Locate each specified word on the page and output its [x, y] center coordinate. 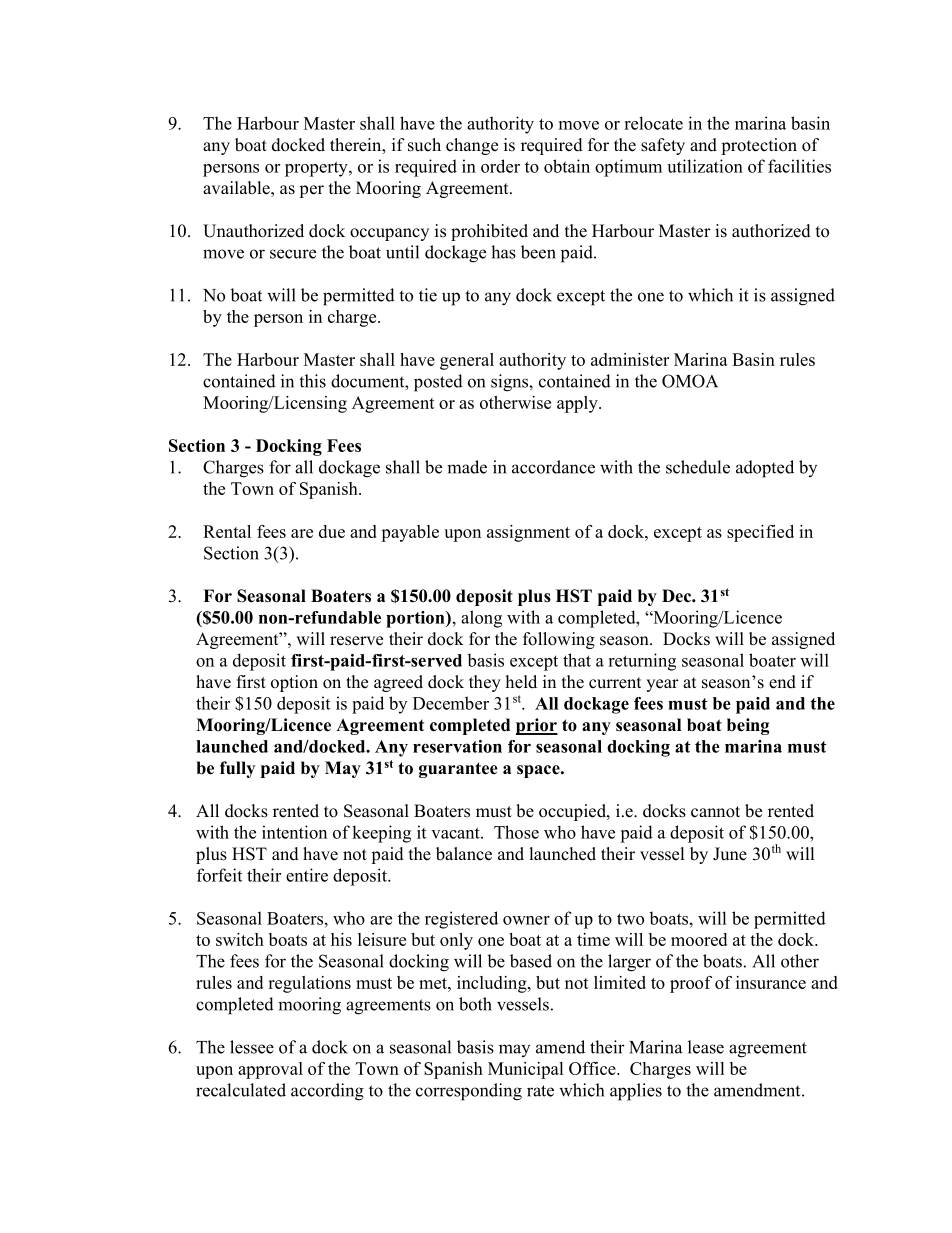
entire [307, 875]
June [730, 854]
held [521, 682]
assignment [528, 533]
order [500, 166]
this [312, 381]
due [332, 531]
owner [526, 920]
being [748, 726]
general [467, 361]
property [317, 169]
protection [759, 146]
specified [760, 533]
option [294, 683]
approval [270, 1070]
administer [630, 359]
